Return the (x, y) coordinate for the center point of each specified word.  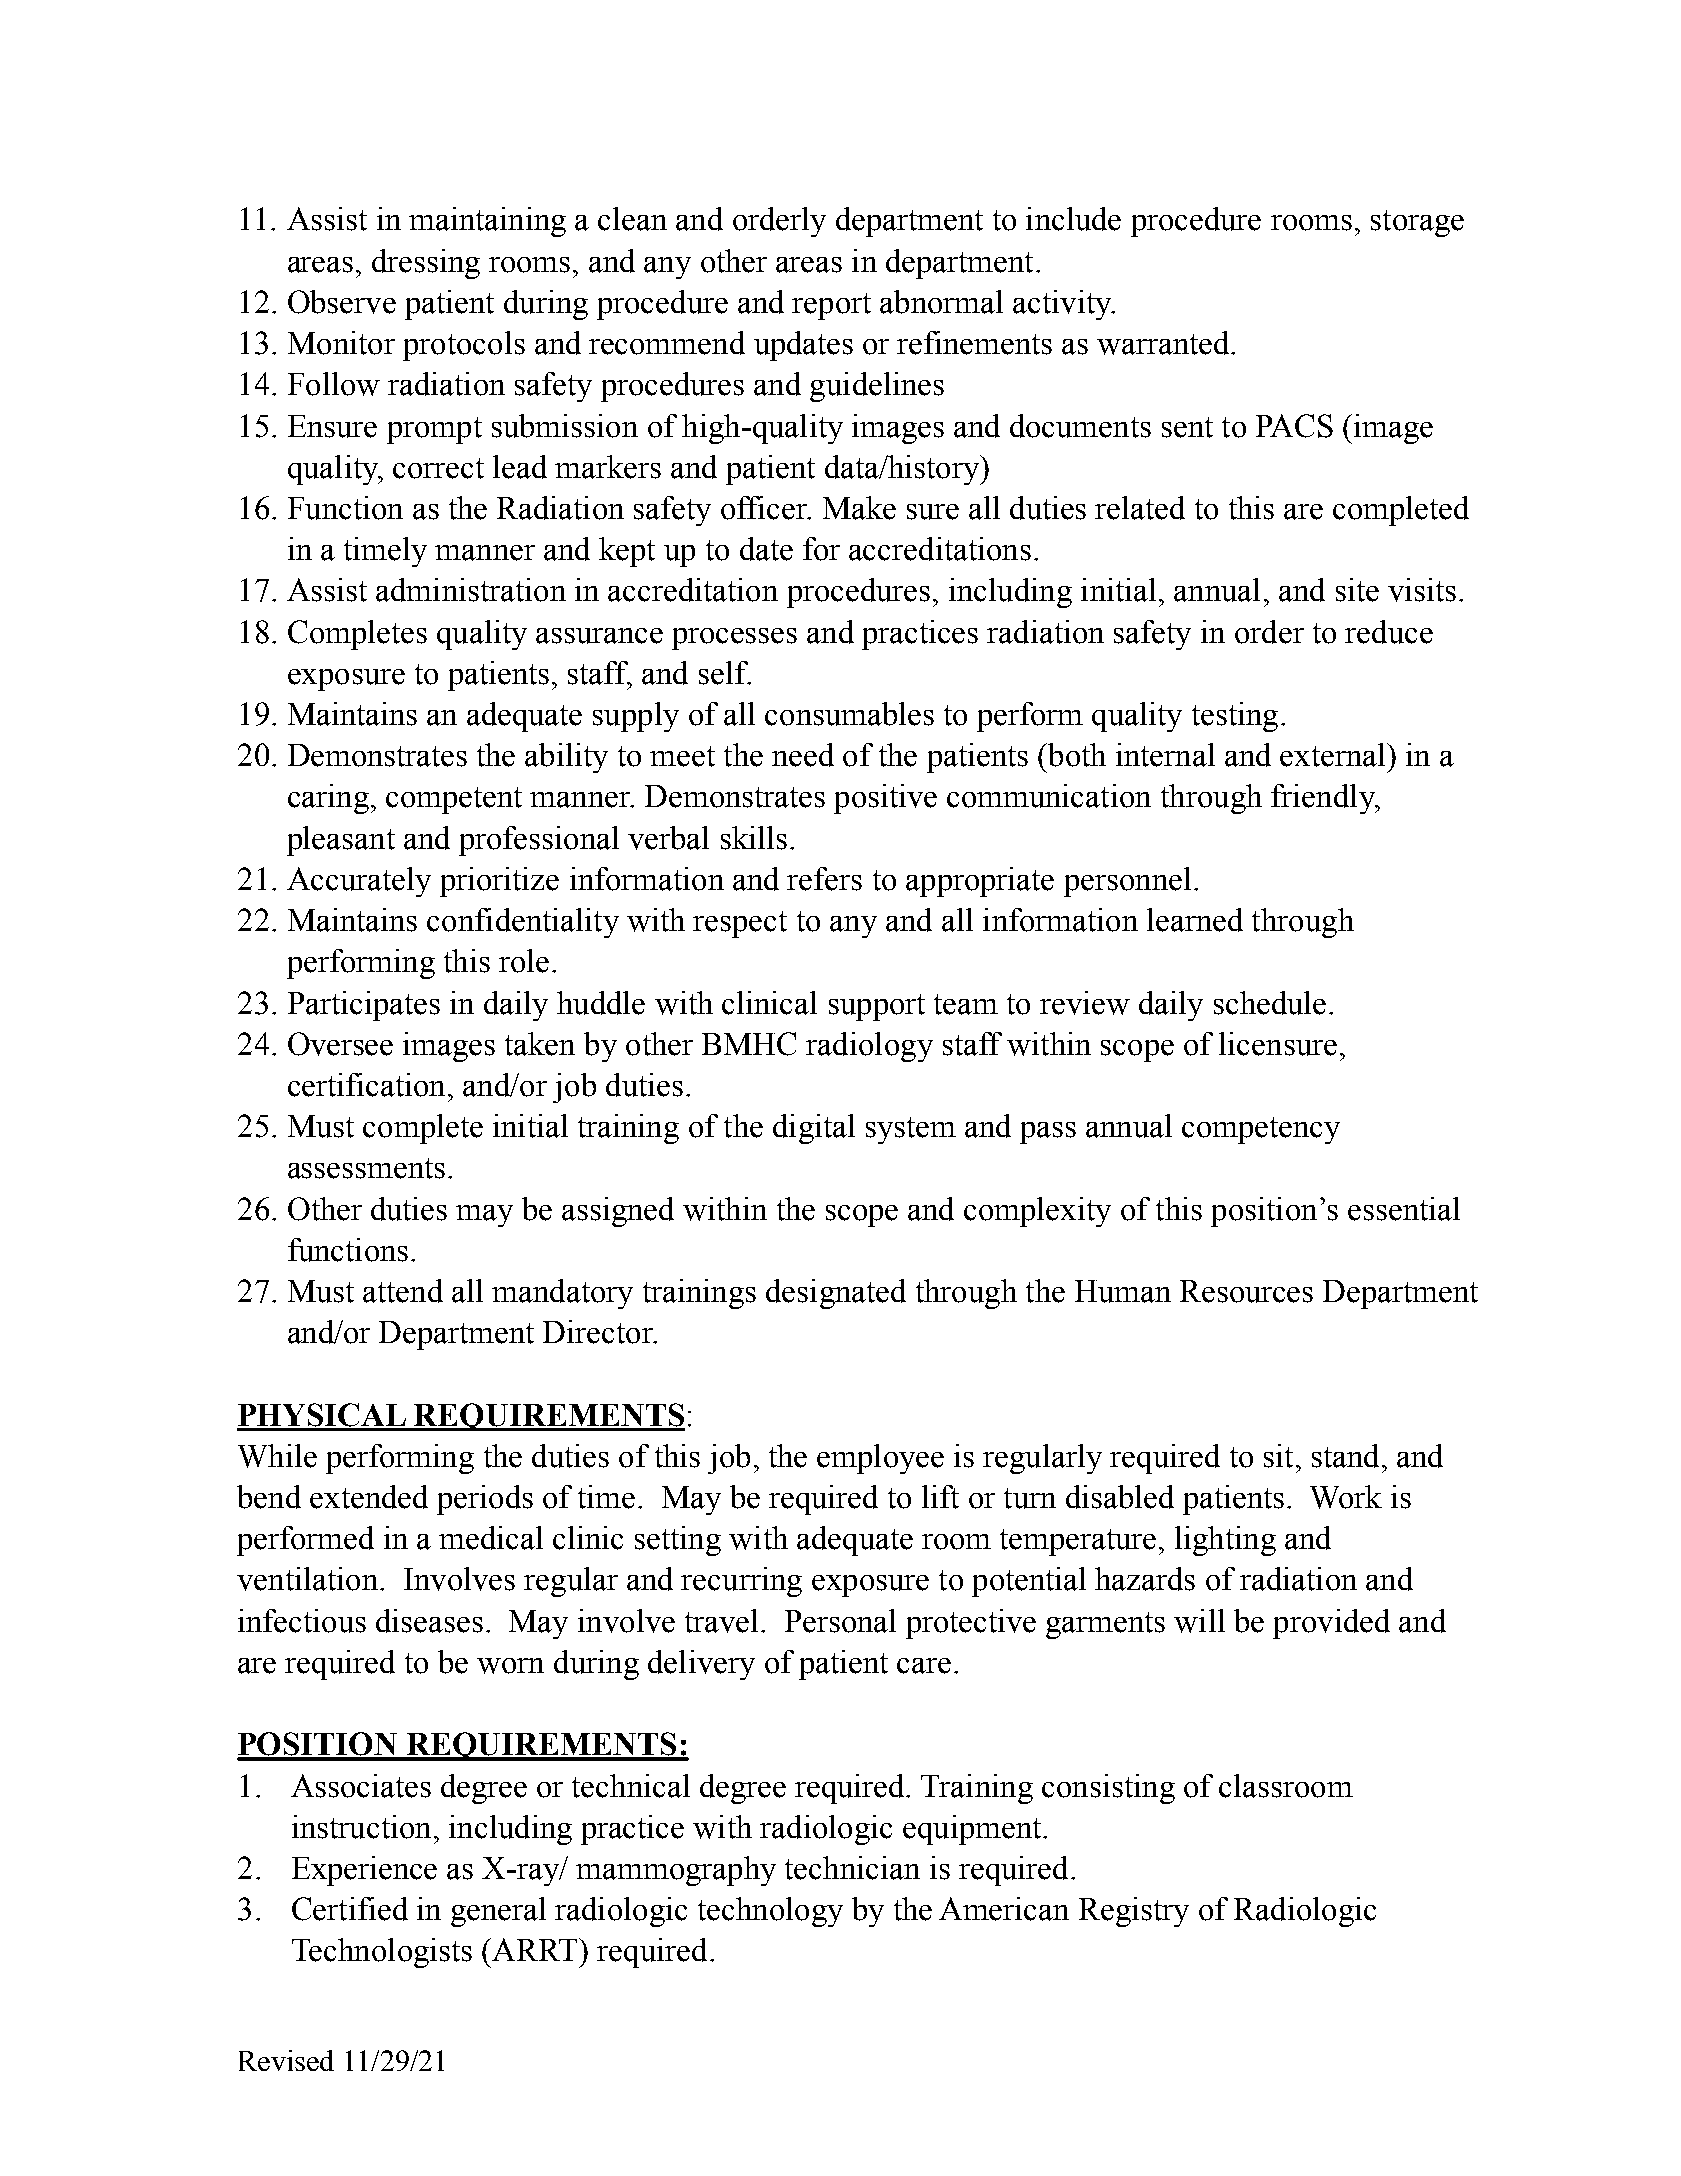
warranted (1164, 343)
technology (770, 1912)
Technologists (382, 1953)
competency (1261, 1130)
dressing (426, 264)
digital (814, 1129)
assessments (366, 1168)
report (831, 306)
